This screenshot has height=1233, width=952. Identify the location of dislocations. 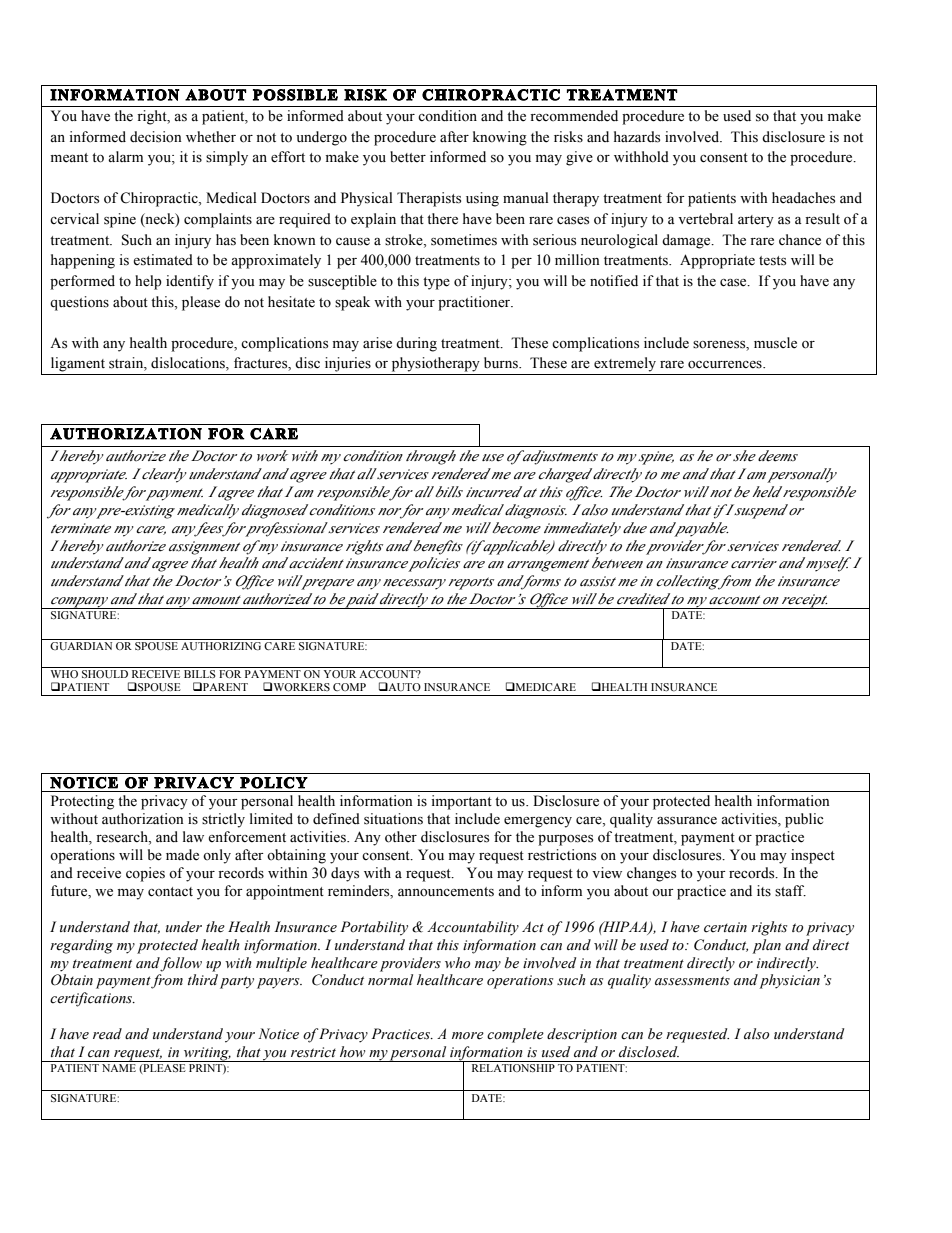
(189, 364).
